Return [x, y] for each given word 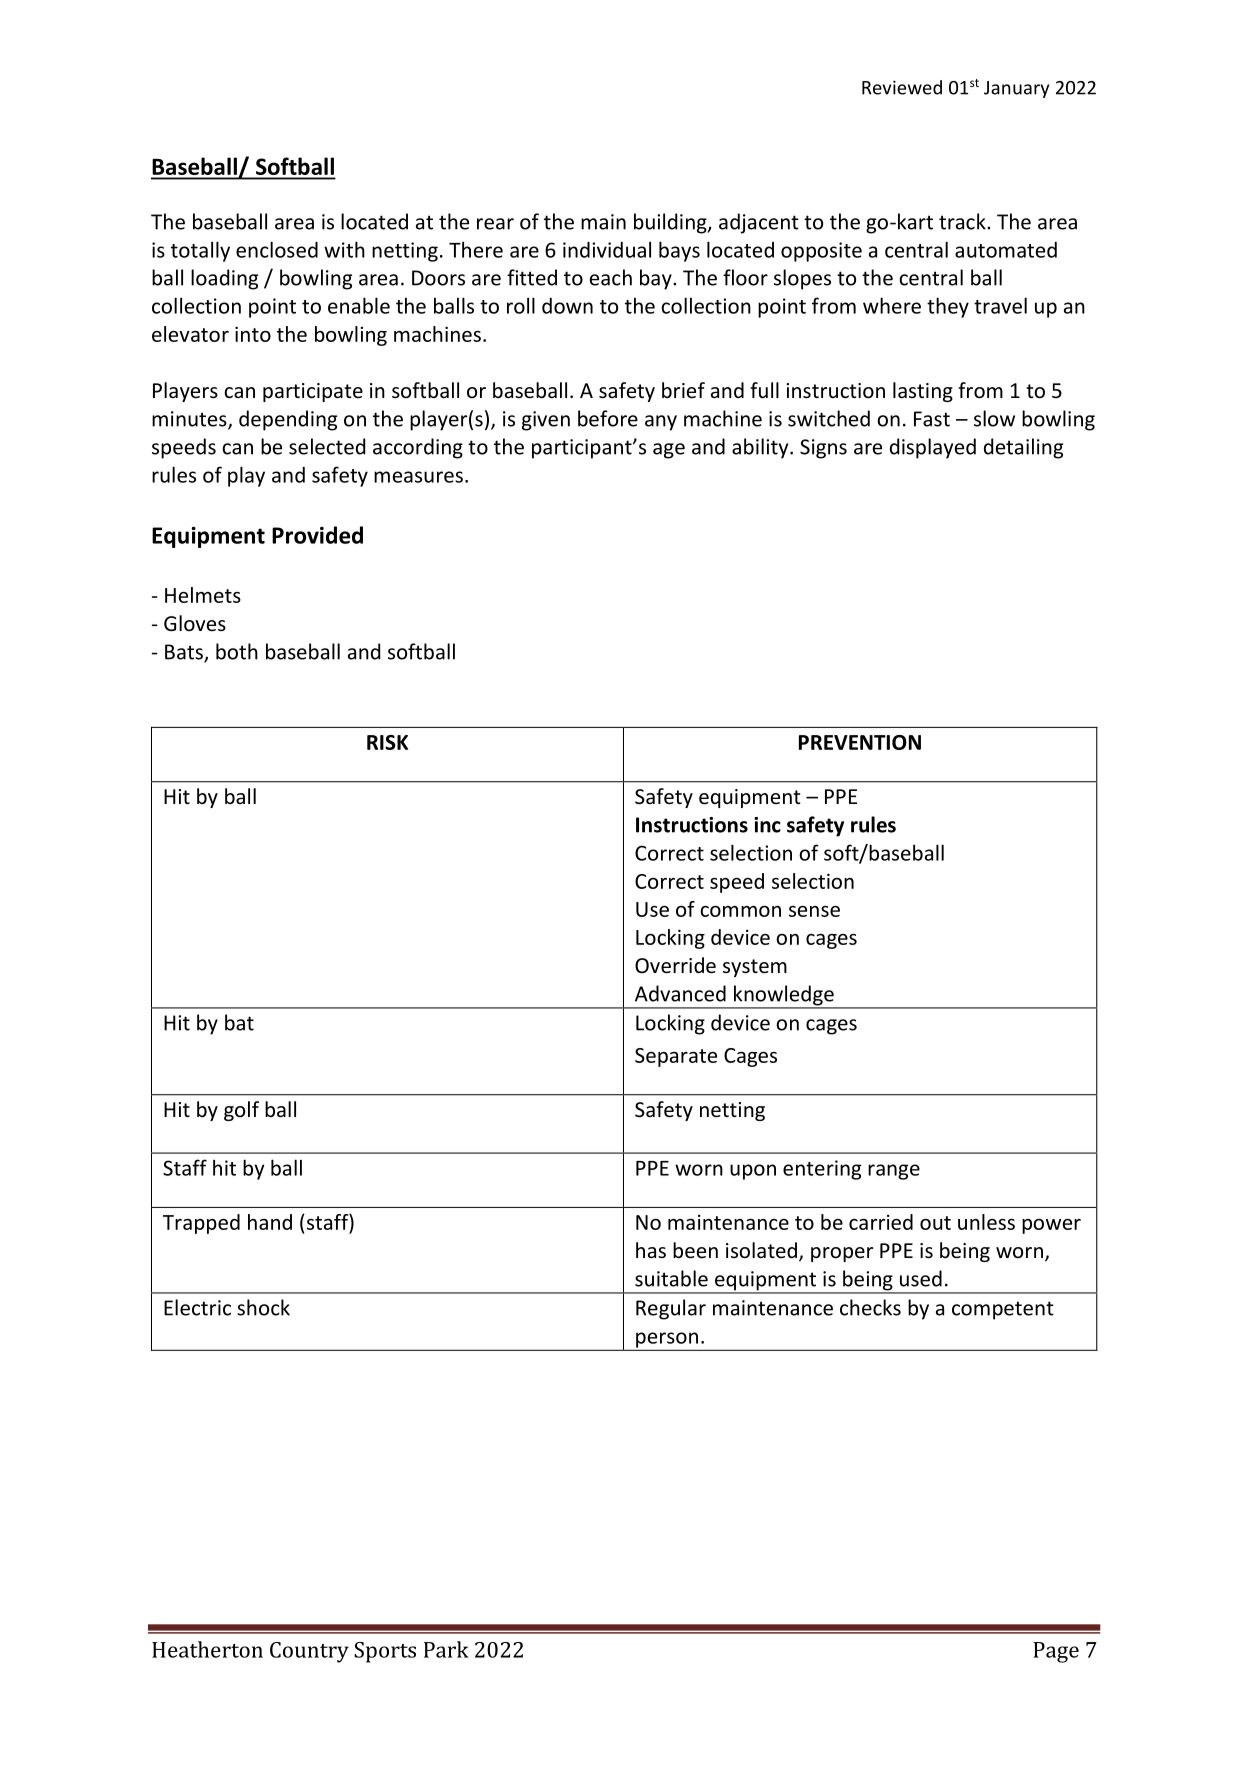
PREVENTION [860, 742]
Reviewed [902, 87]
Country [309, 1652]
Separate [676, 1057]
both [237, 651]
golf [241, 1111]
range [894, 1172]
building [671, 223]
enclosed [277, 249]
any [661, 423]
